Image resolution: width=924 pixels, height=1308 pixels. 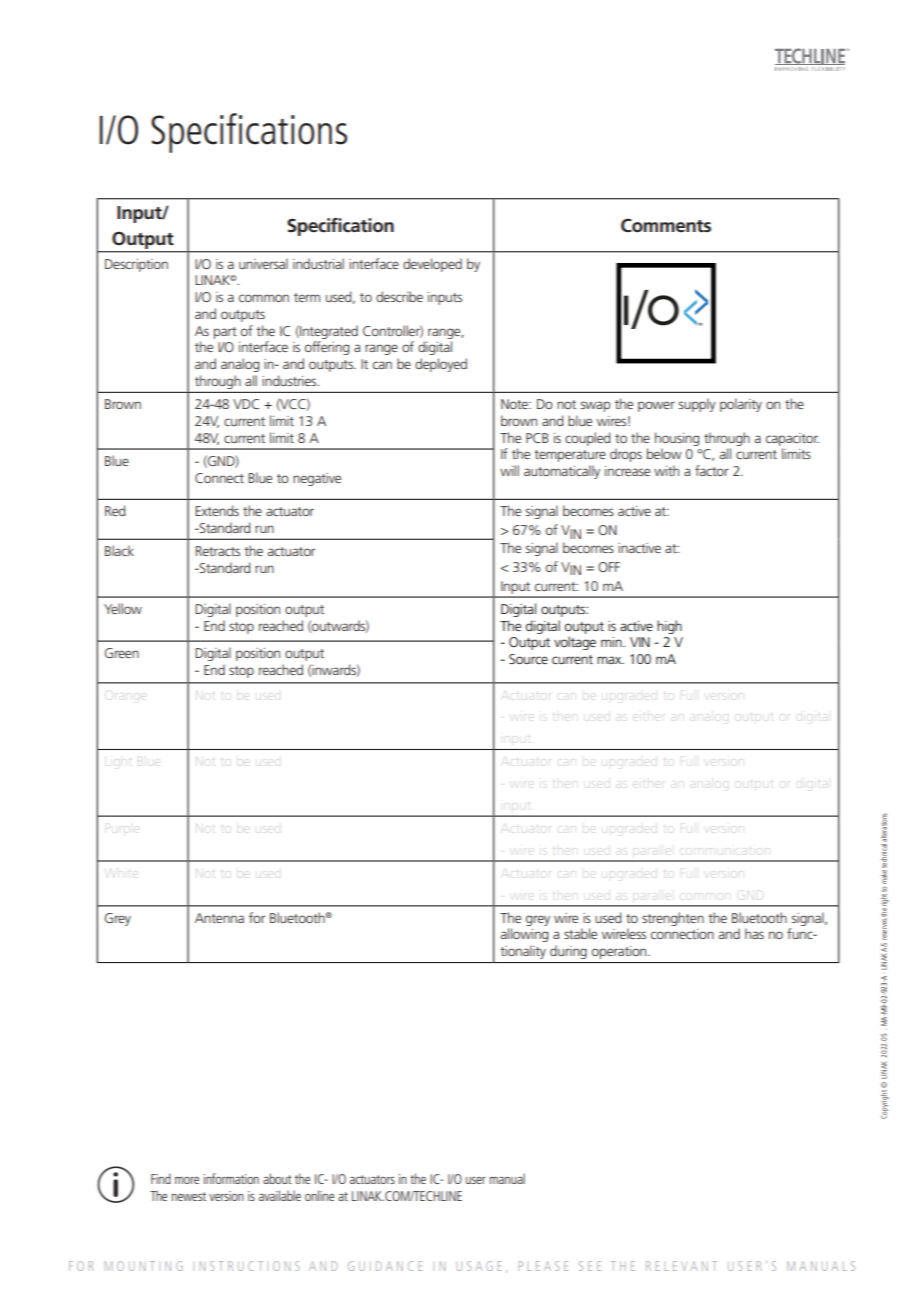 I want to click on will, so click(x=509, y=470).
